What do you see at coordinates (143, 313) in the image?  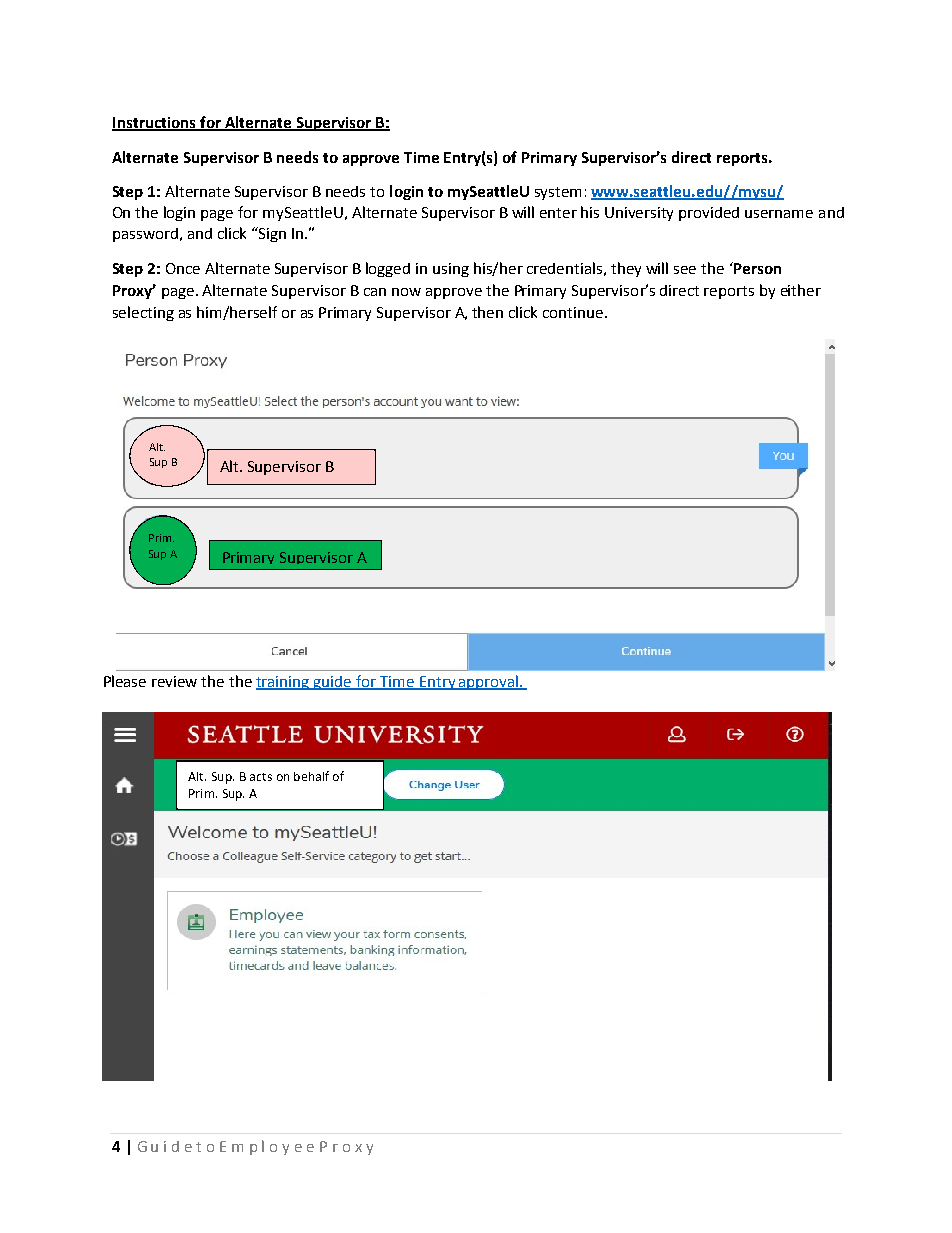 I see `selecting` at bounding box center [143, 313].
